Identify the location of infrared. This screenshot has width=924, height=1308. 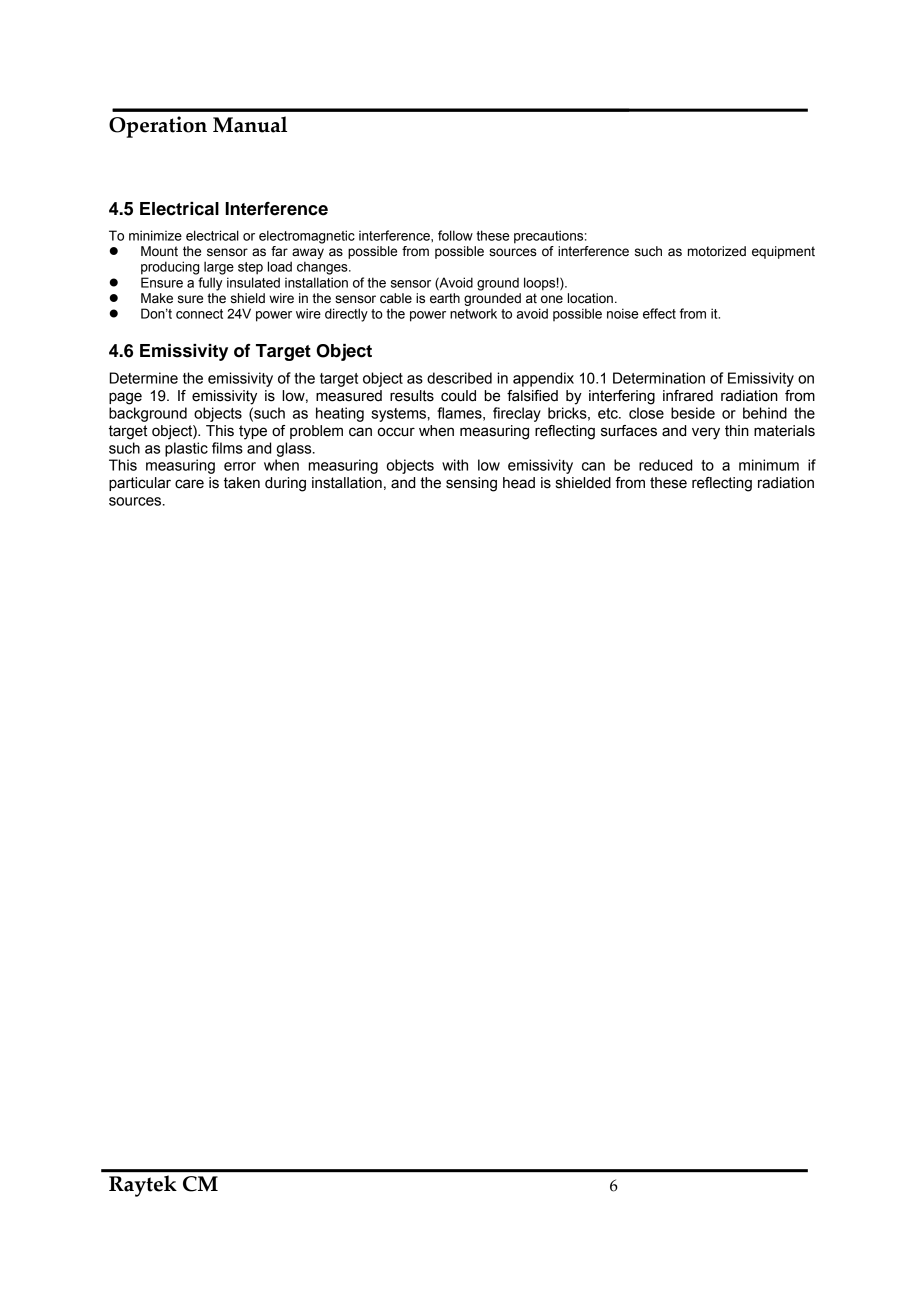
(688, 396).
